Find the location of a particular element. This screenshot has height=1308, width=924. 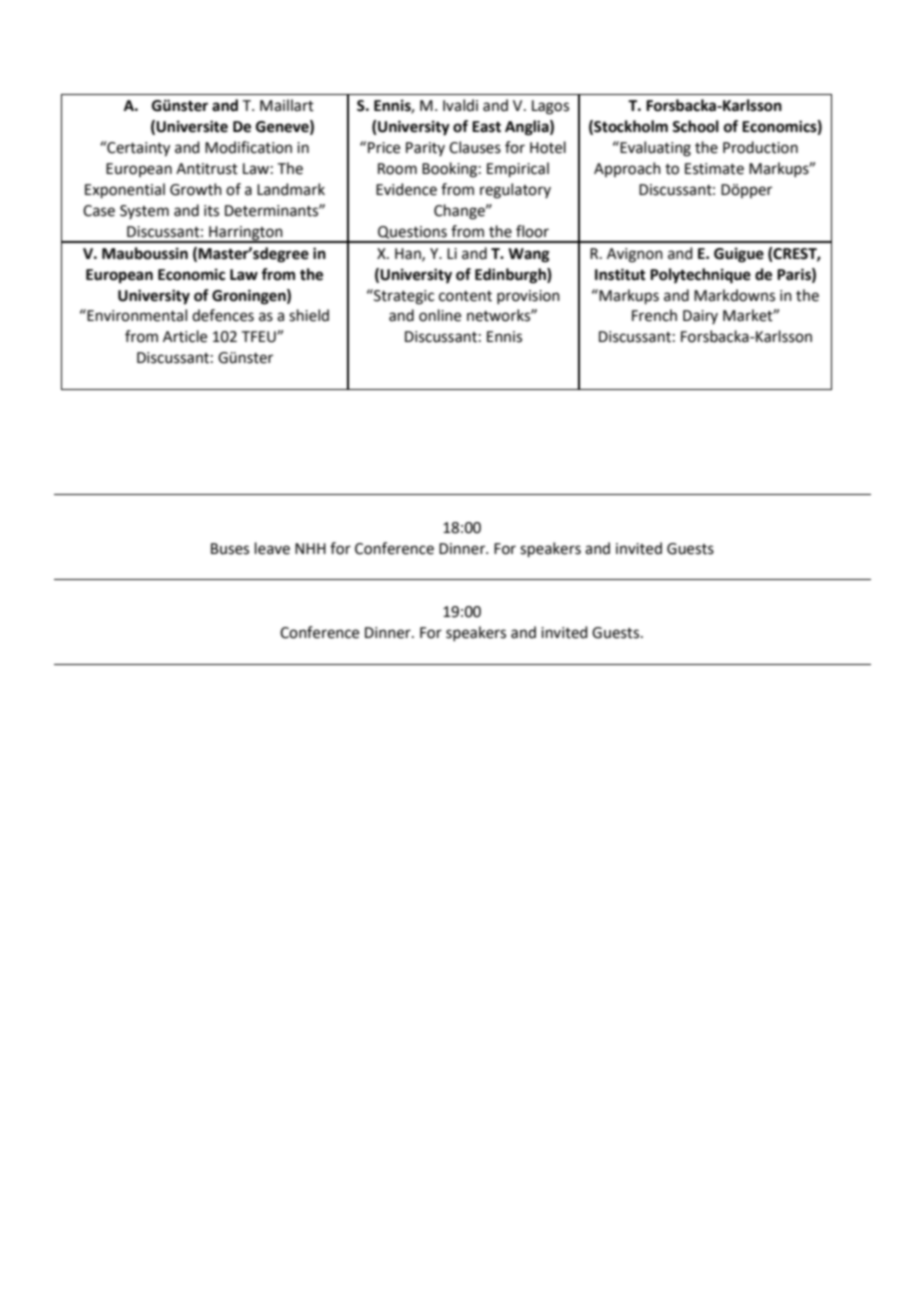

School is located at coordinates (695, 126).
